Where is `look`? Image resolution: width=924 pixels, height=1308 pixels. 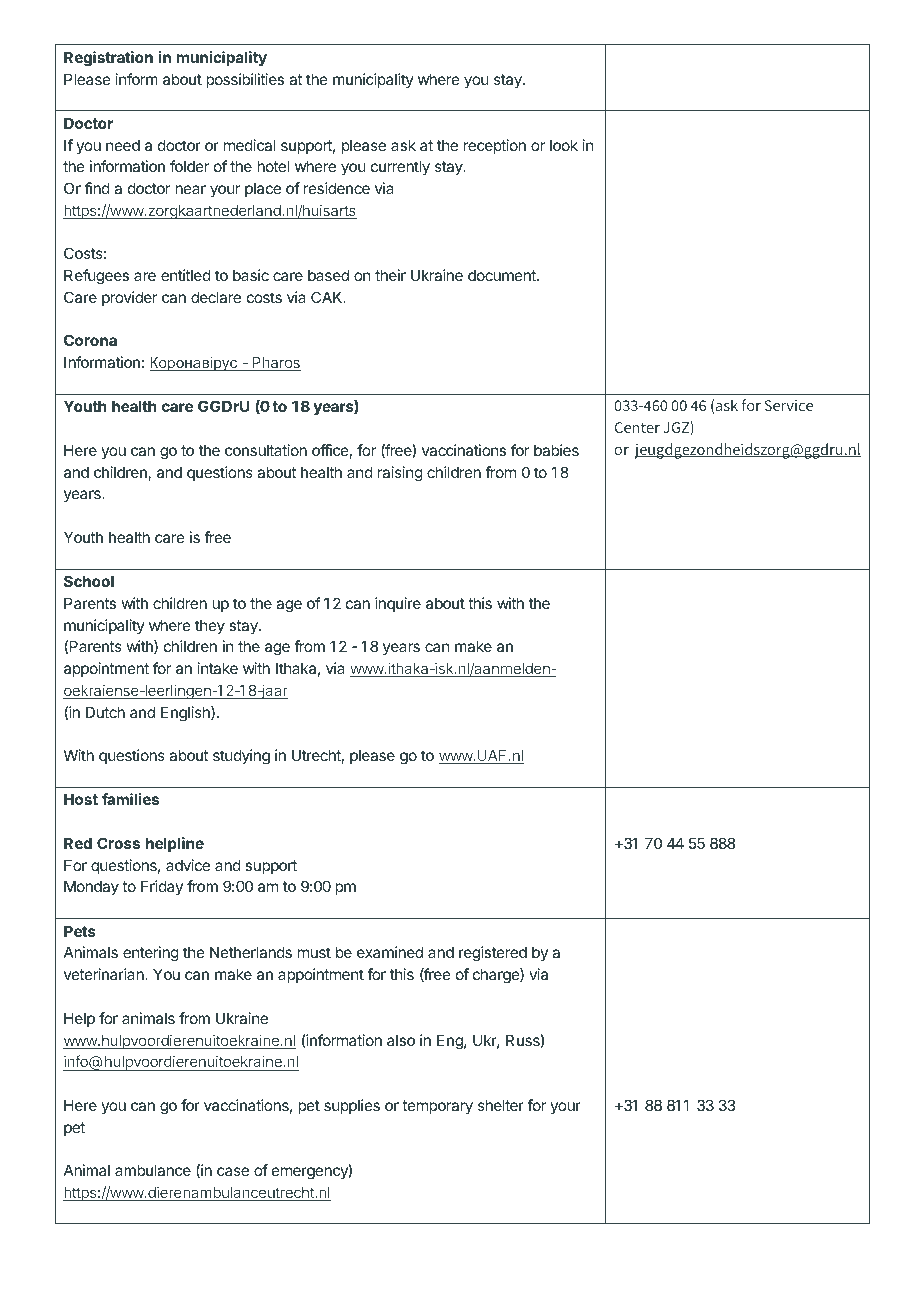
look is located at coordinates (564, 145).
